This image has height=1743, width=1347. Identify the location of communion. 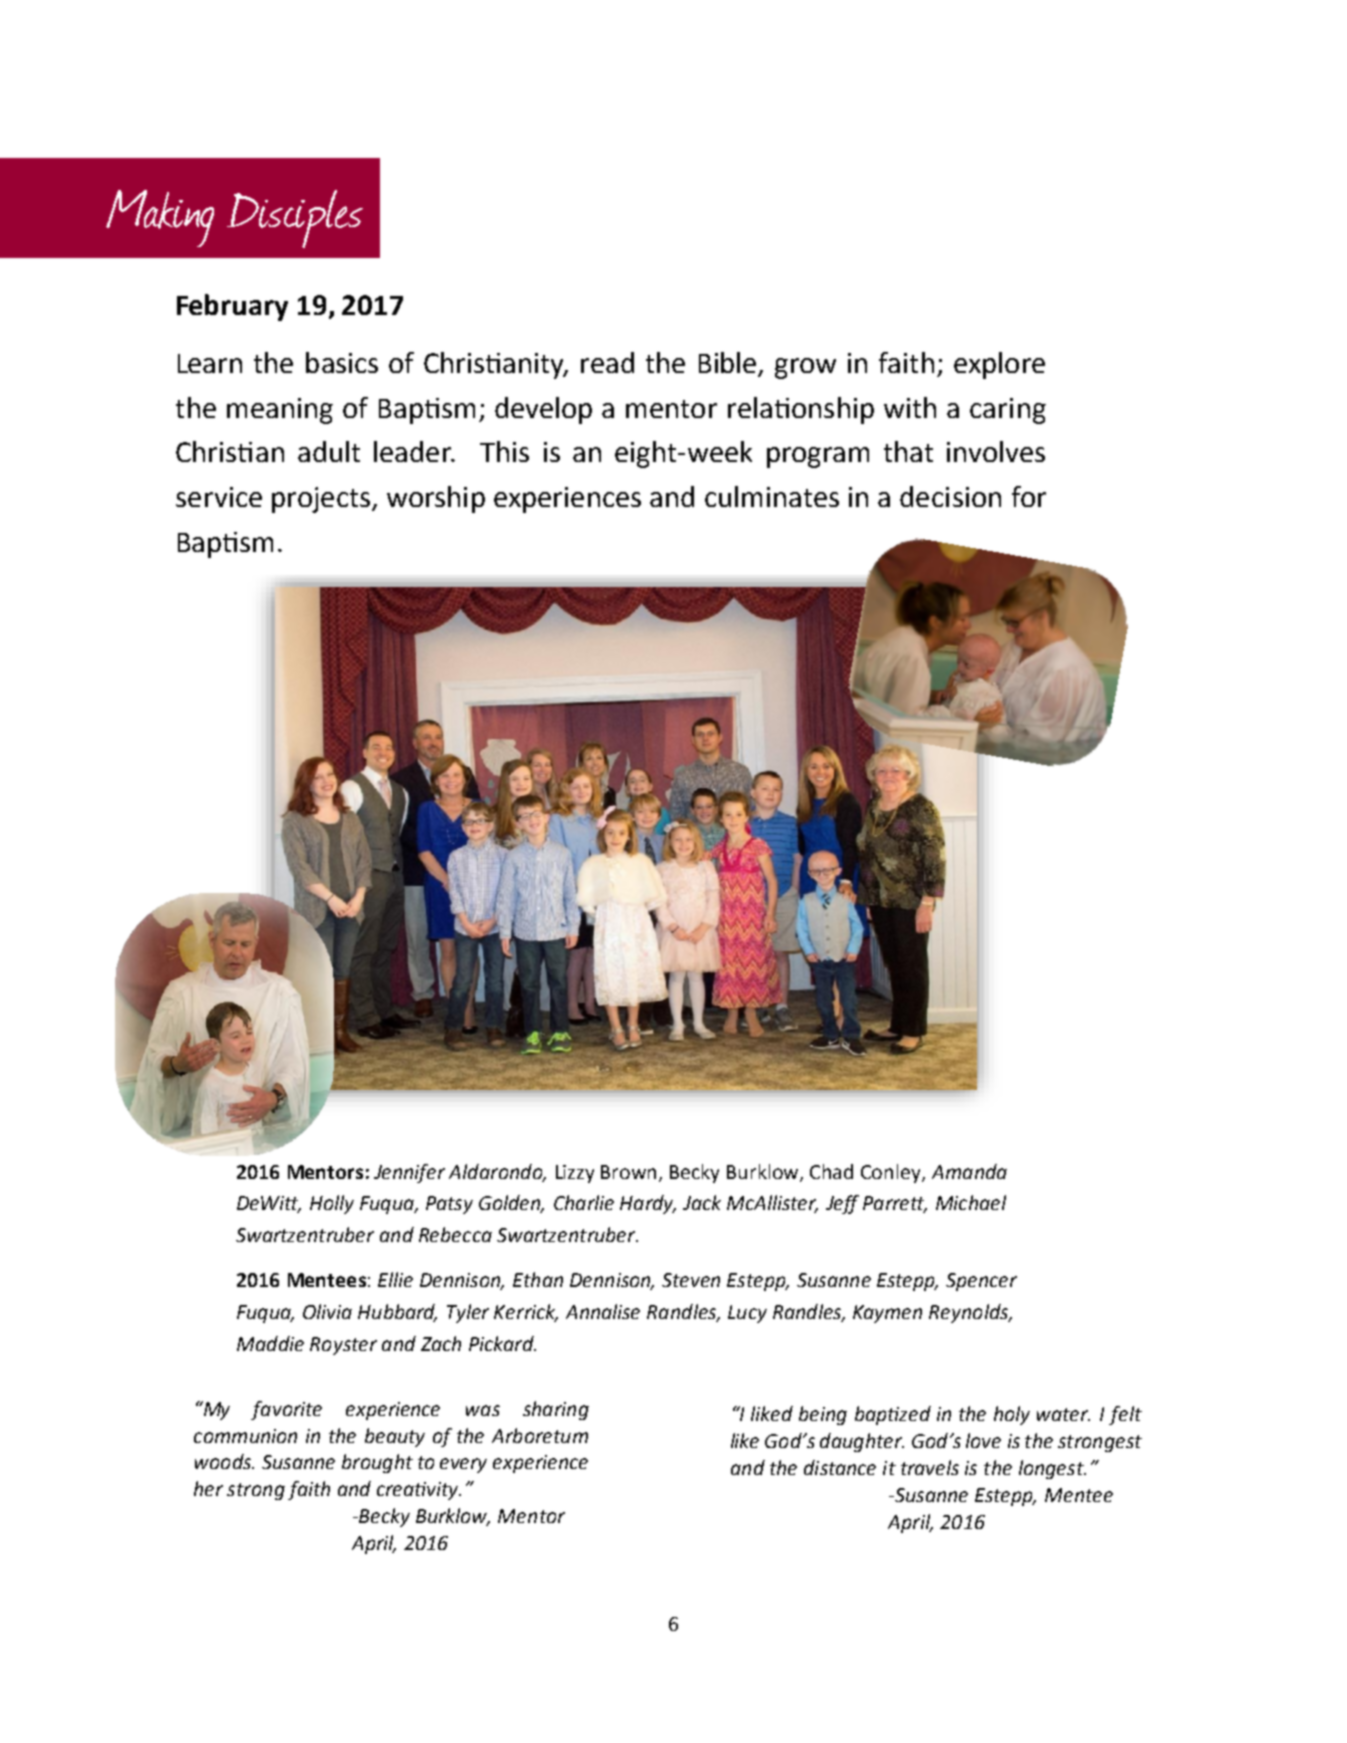
(245, 1436).
